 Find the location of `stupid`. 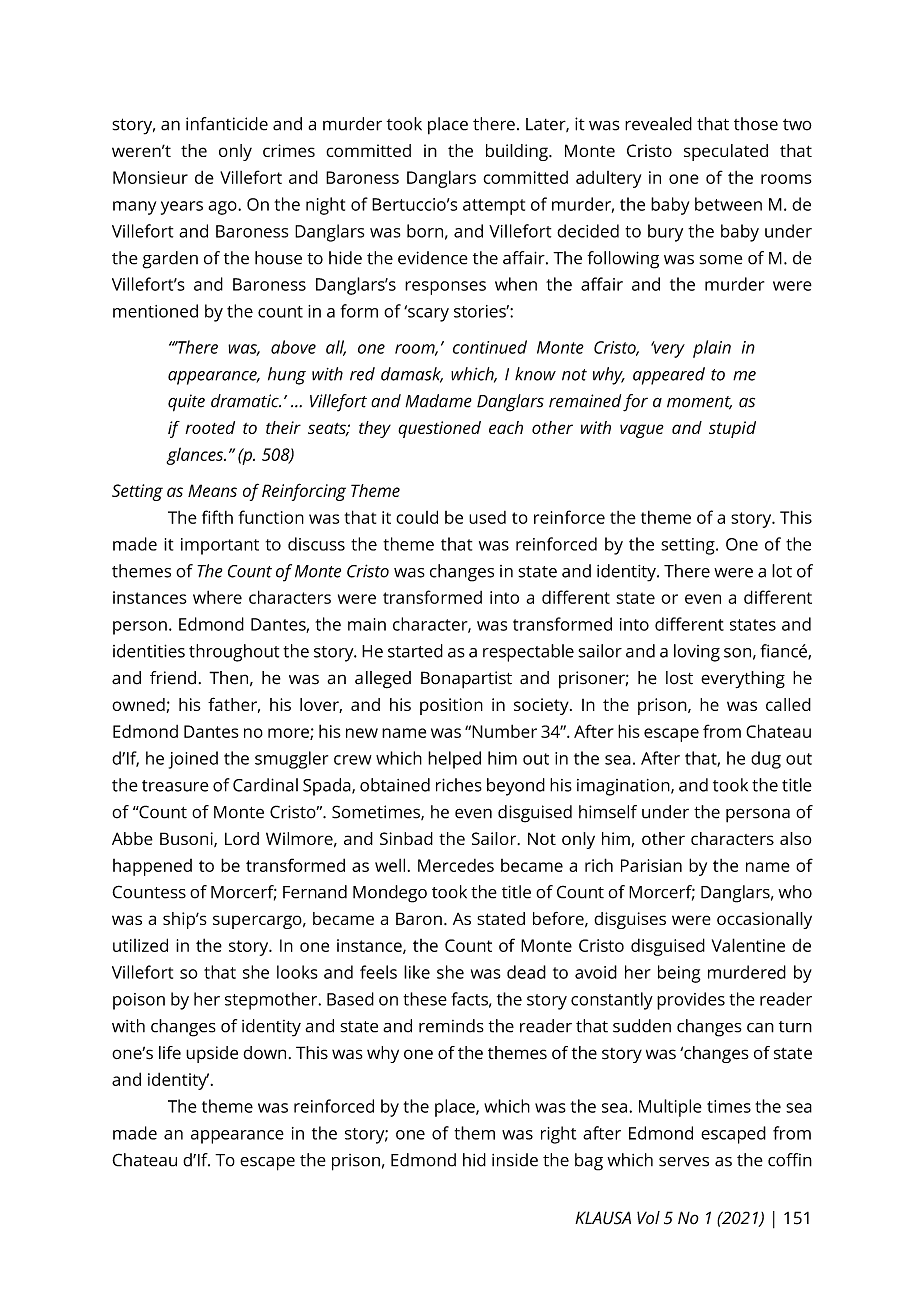

stupid is located at coordinates (732, 429).
